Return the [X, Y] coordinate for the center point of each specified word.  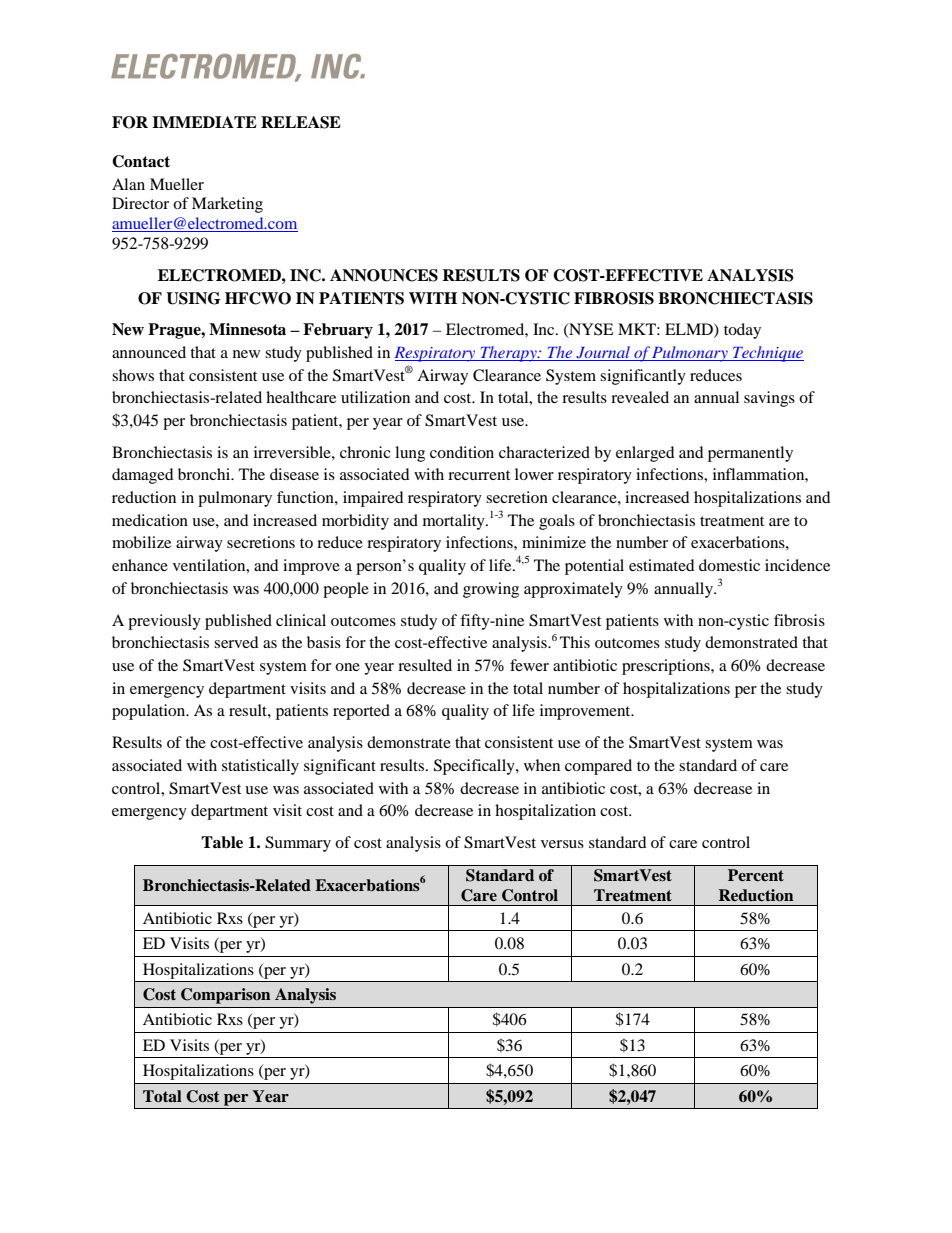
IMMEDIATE [204, 122]
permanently [750, 454]
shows [133, 375]
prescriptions [667, 667]
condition [462, 452]
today [742, 331]
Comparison [225, 996]
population [150, 712]
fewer [529, 665]
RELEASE [301, 122]
